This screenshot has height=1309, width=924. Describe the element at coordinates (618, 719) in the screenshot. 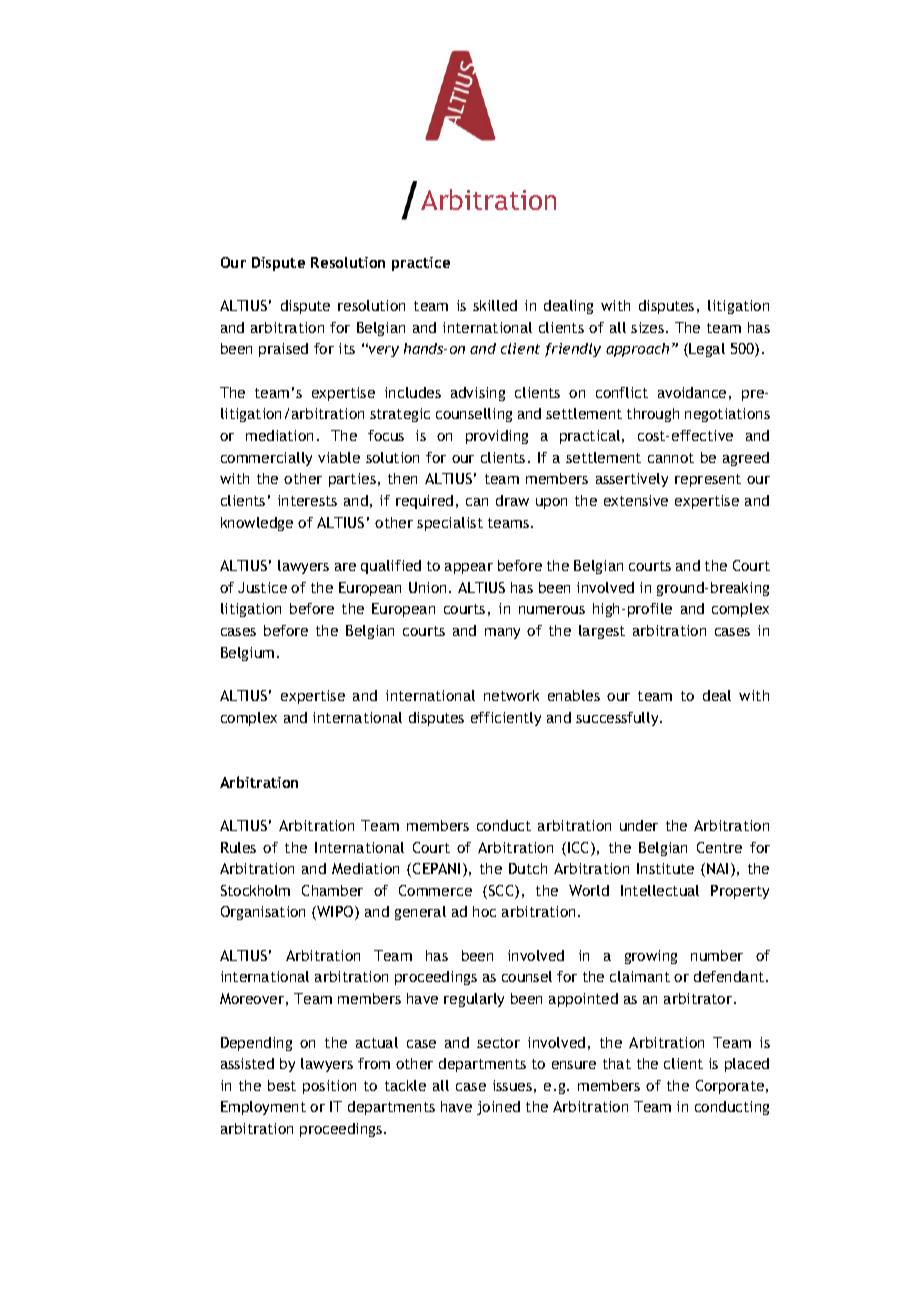

I see `successfully` at that location.
